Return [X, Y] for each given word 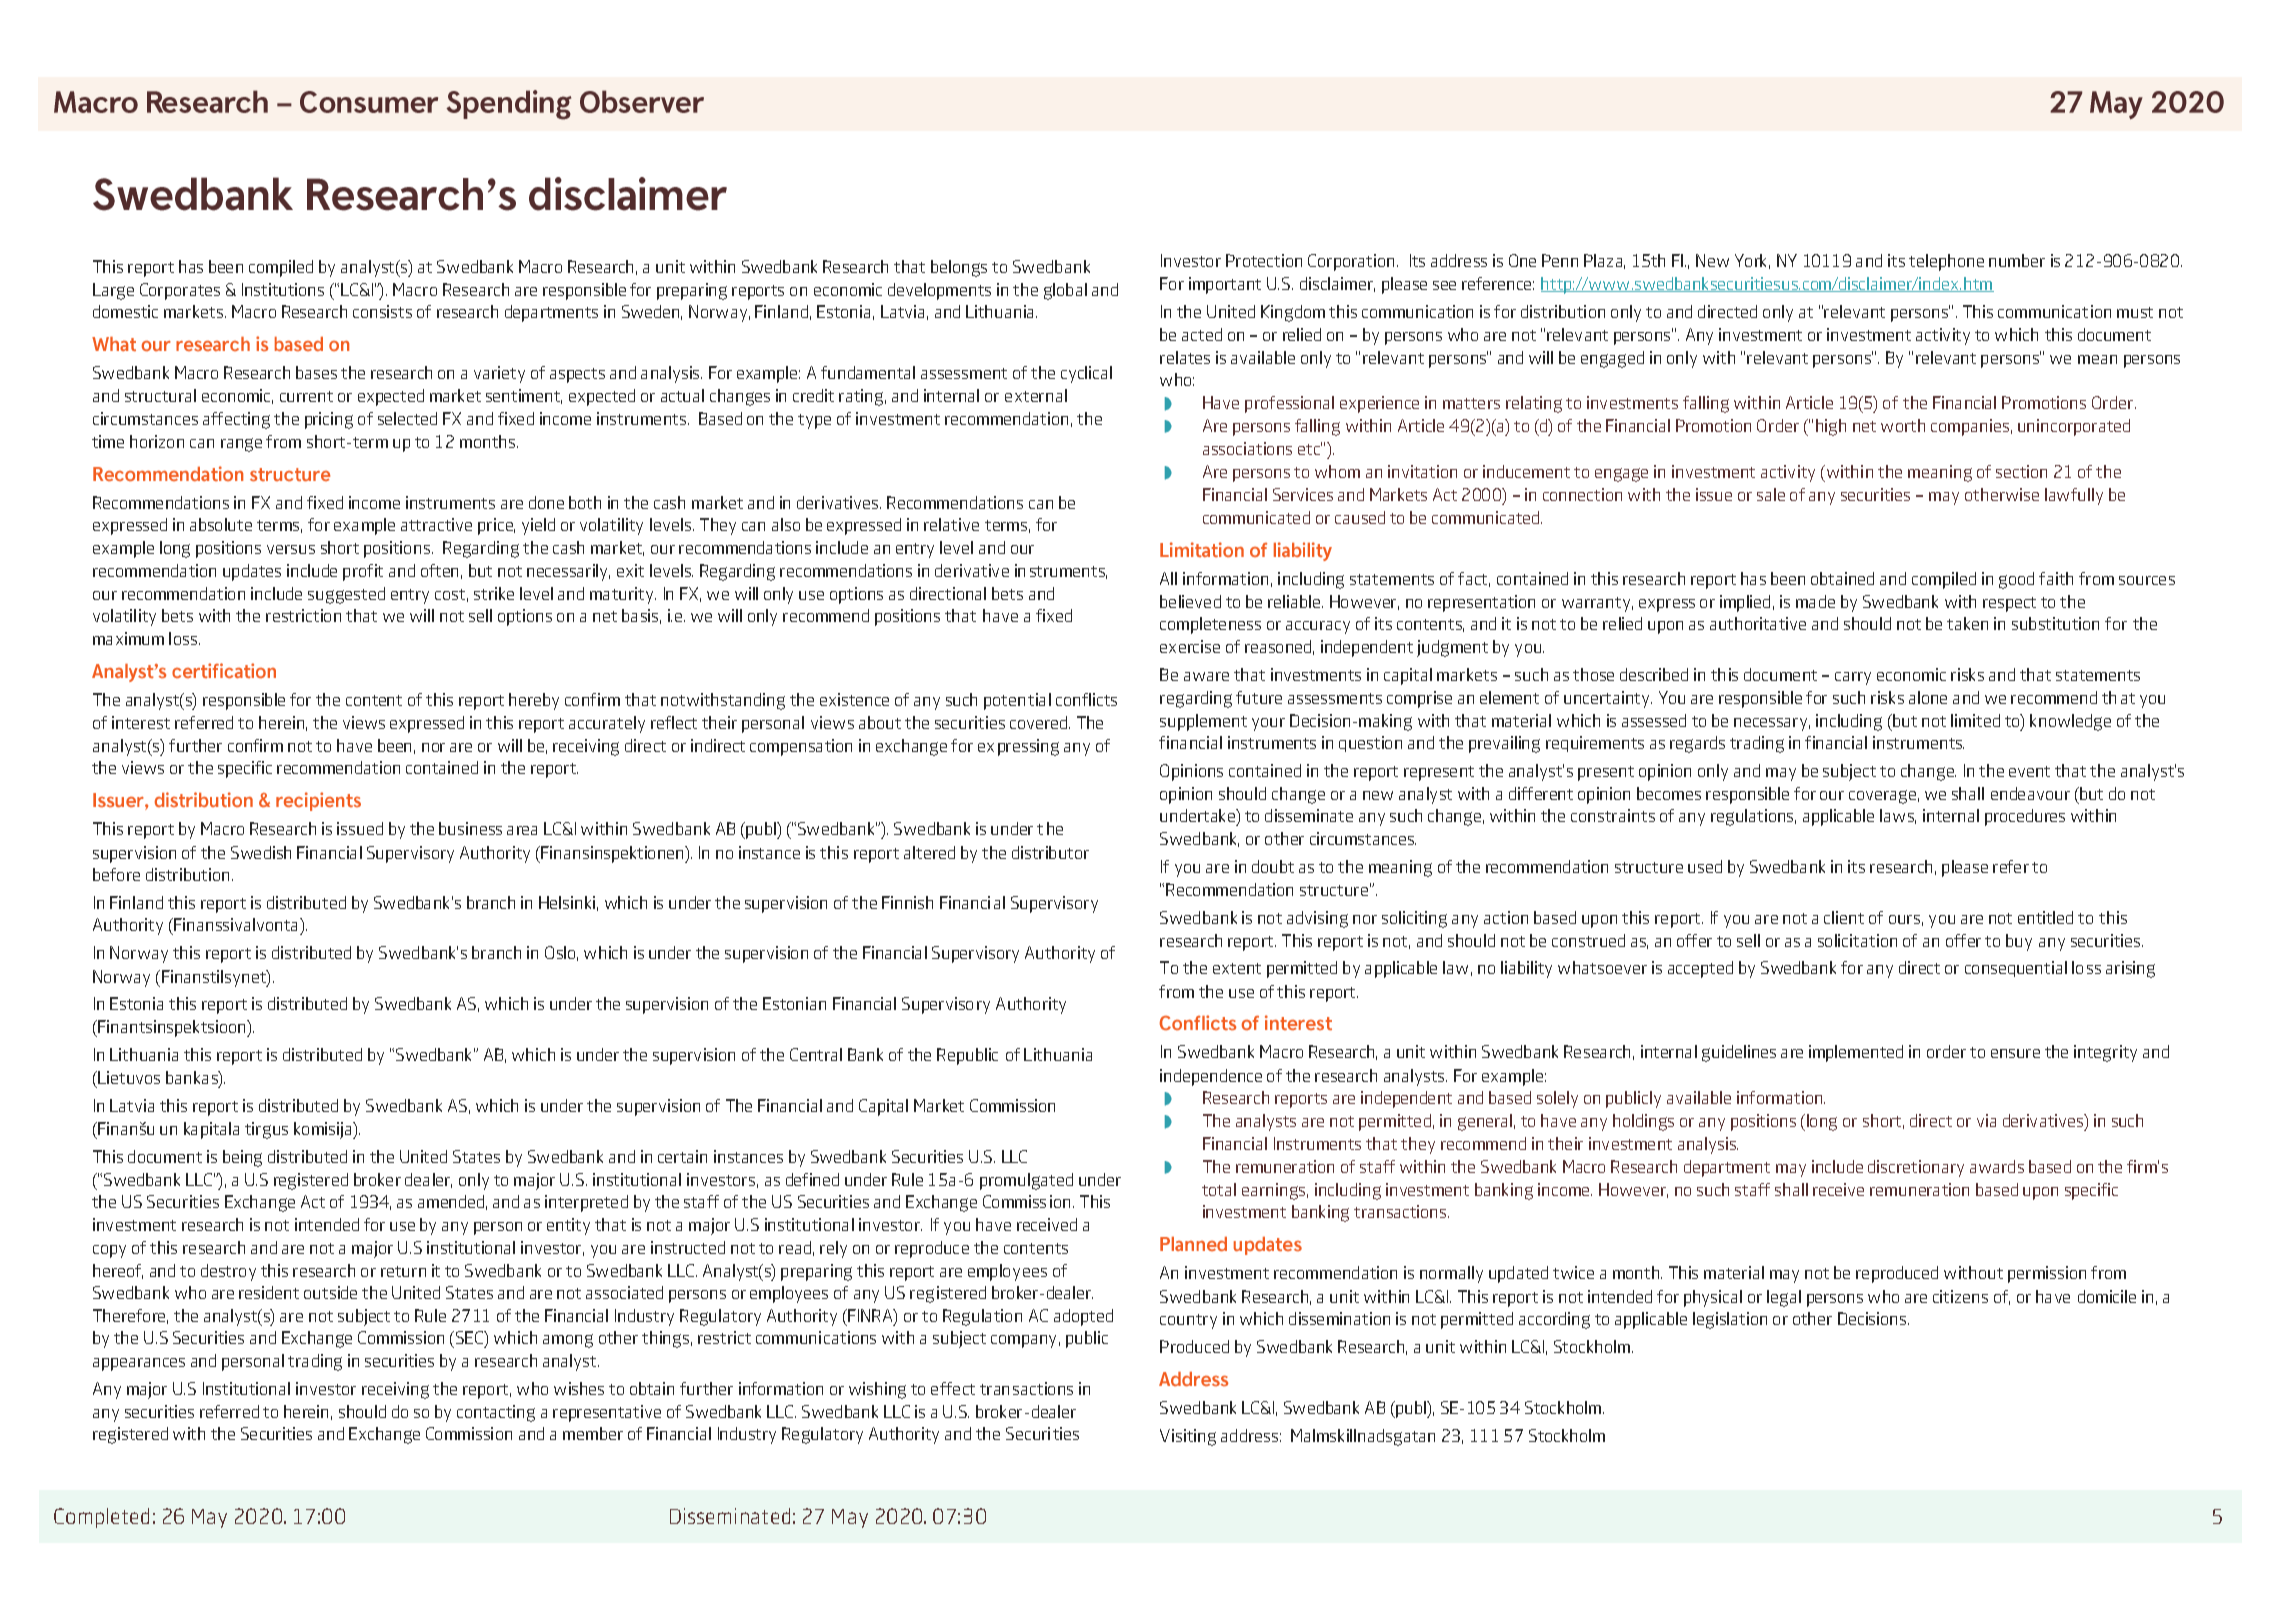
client [1844, 917]
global [1065, 291]
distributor [1050, 852]
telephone [1946, 262]
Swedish [261, 852]
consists [382, 311]
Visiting [1188, 1437]
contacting [496, 1413]
